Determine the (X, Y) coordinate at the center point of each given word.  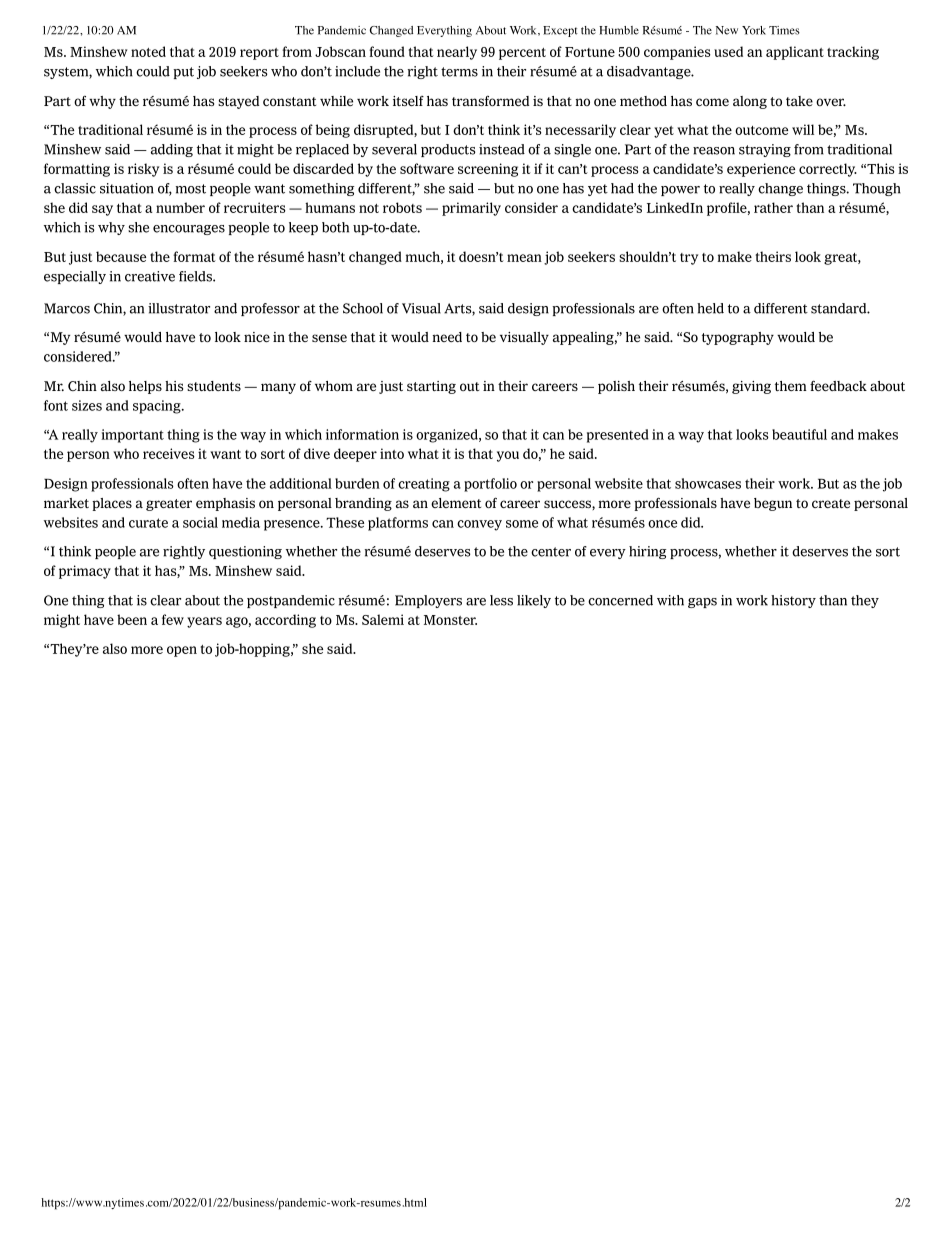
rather (773, 207)
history (793, 601)
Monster (450, 620)
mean (524, 258)
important (132, 436)
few (173, 619)
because (121, 256)
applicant (795, 53)
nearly (457, 53)
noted (148, 51)
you (508, 456)
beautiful (799, 434)
